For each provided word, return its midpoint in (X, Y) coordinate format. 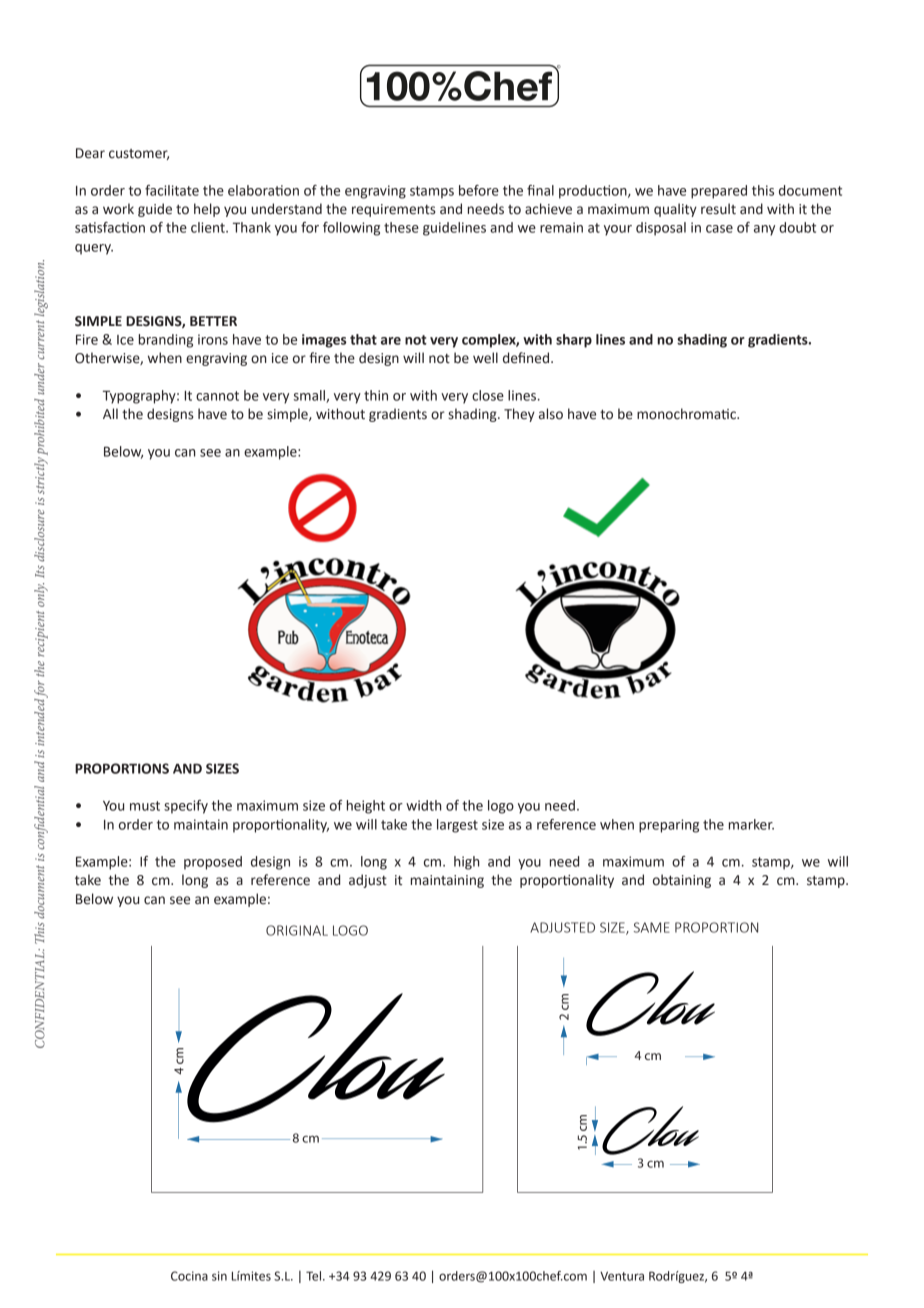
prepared (719, 192)
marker (751, 824)
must (145, 806)
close (488, 395)
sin (219, 1276)
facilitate (172, 190)
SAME (652, 927)
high (467, 863)
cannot (217, 396)
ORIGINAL (297, 930)
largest (457, 826)
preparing (669, 826)
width (424, 805)
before (479, 190)
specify (186, 807)
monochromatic (687, 414)
